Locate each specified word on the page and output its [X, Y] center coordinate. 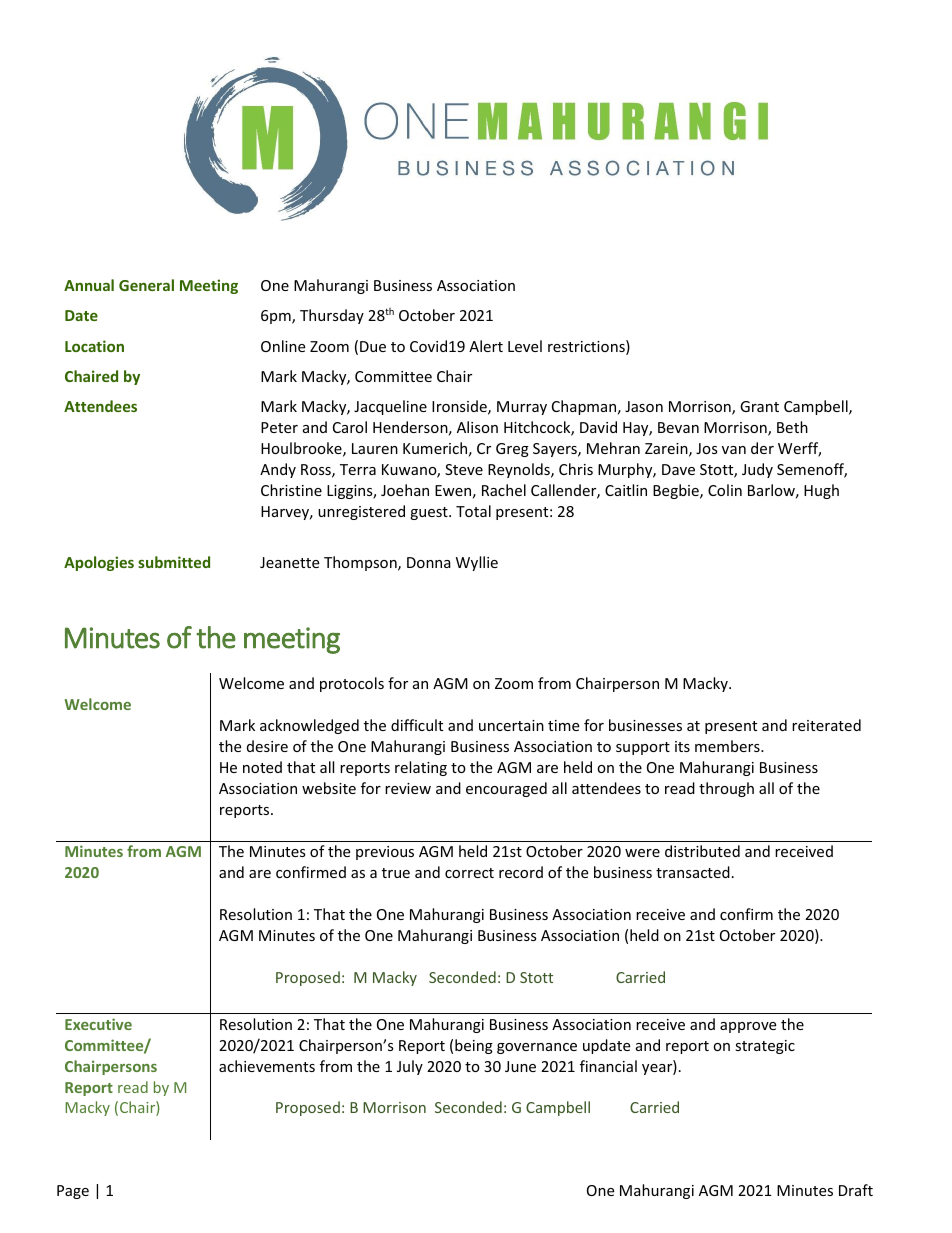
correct [469, 873]
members [728, 746]
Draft [856, 1190]
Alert [486, 346]
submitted [174, 562]
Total [473, 511]
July [410, 1067]
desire [267, 746]
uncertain [511, 725]
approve [748, 1027]
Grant [759, 406]
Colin [725, 490]
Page [73, 1192]
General [146, 285]
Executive [98, 1024]
